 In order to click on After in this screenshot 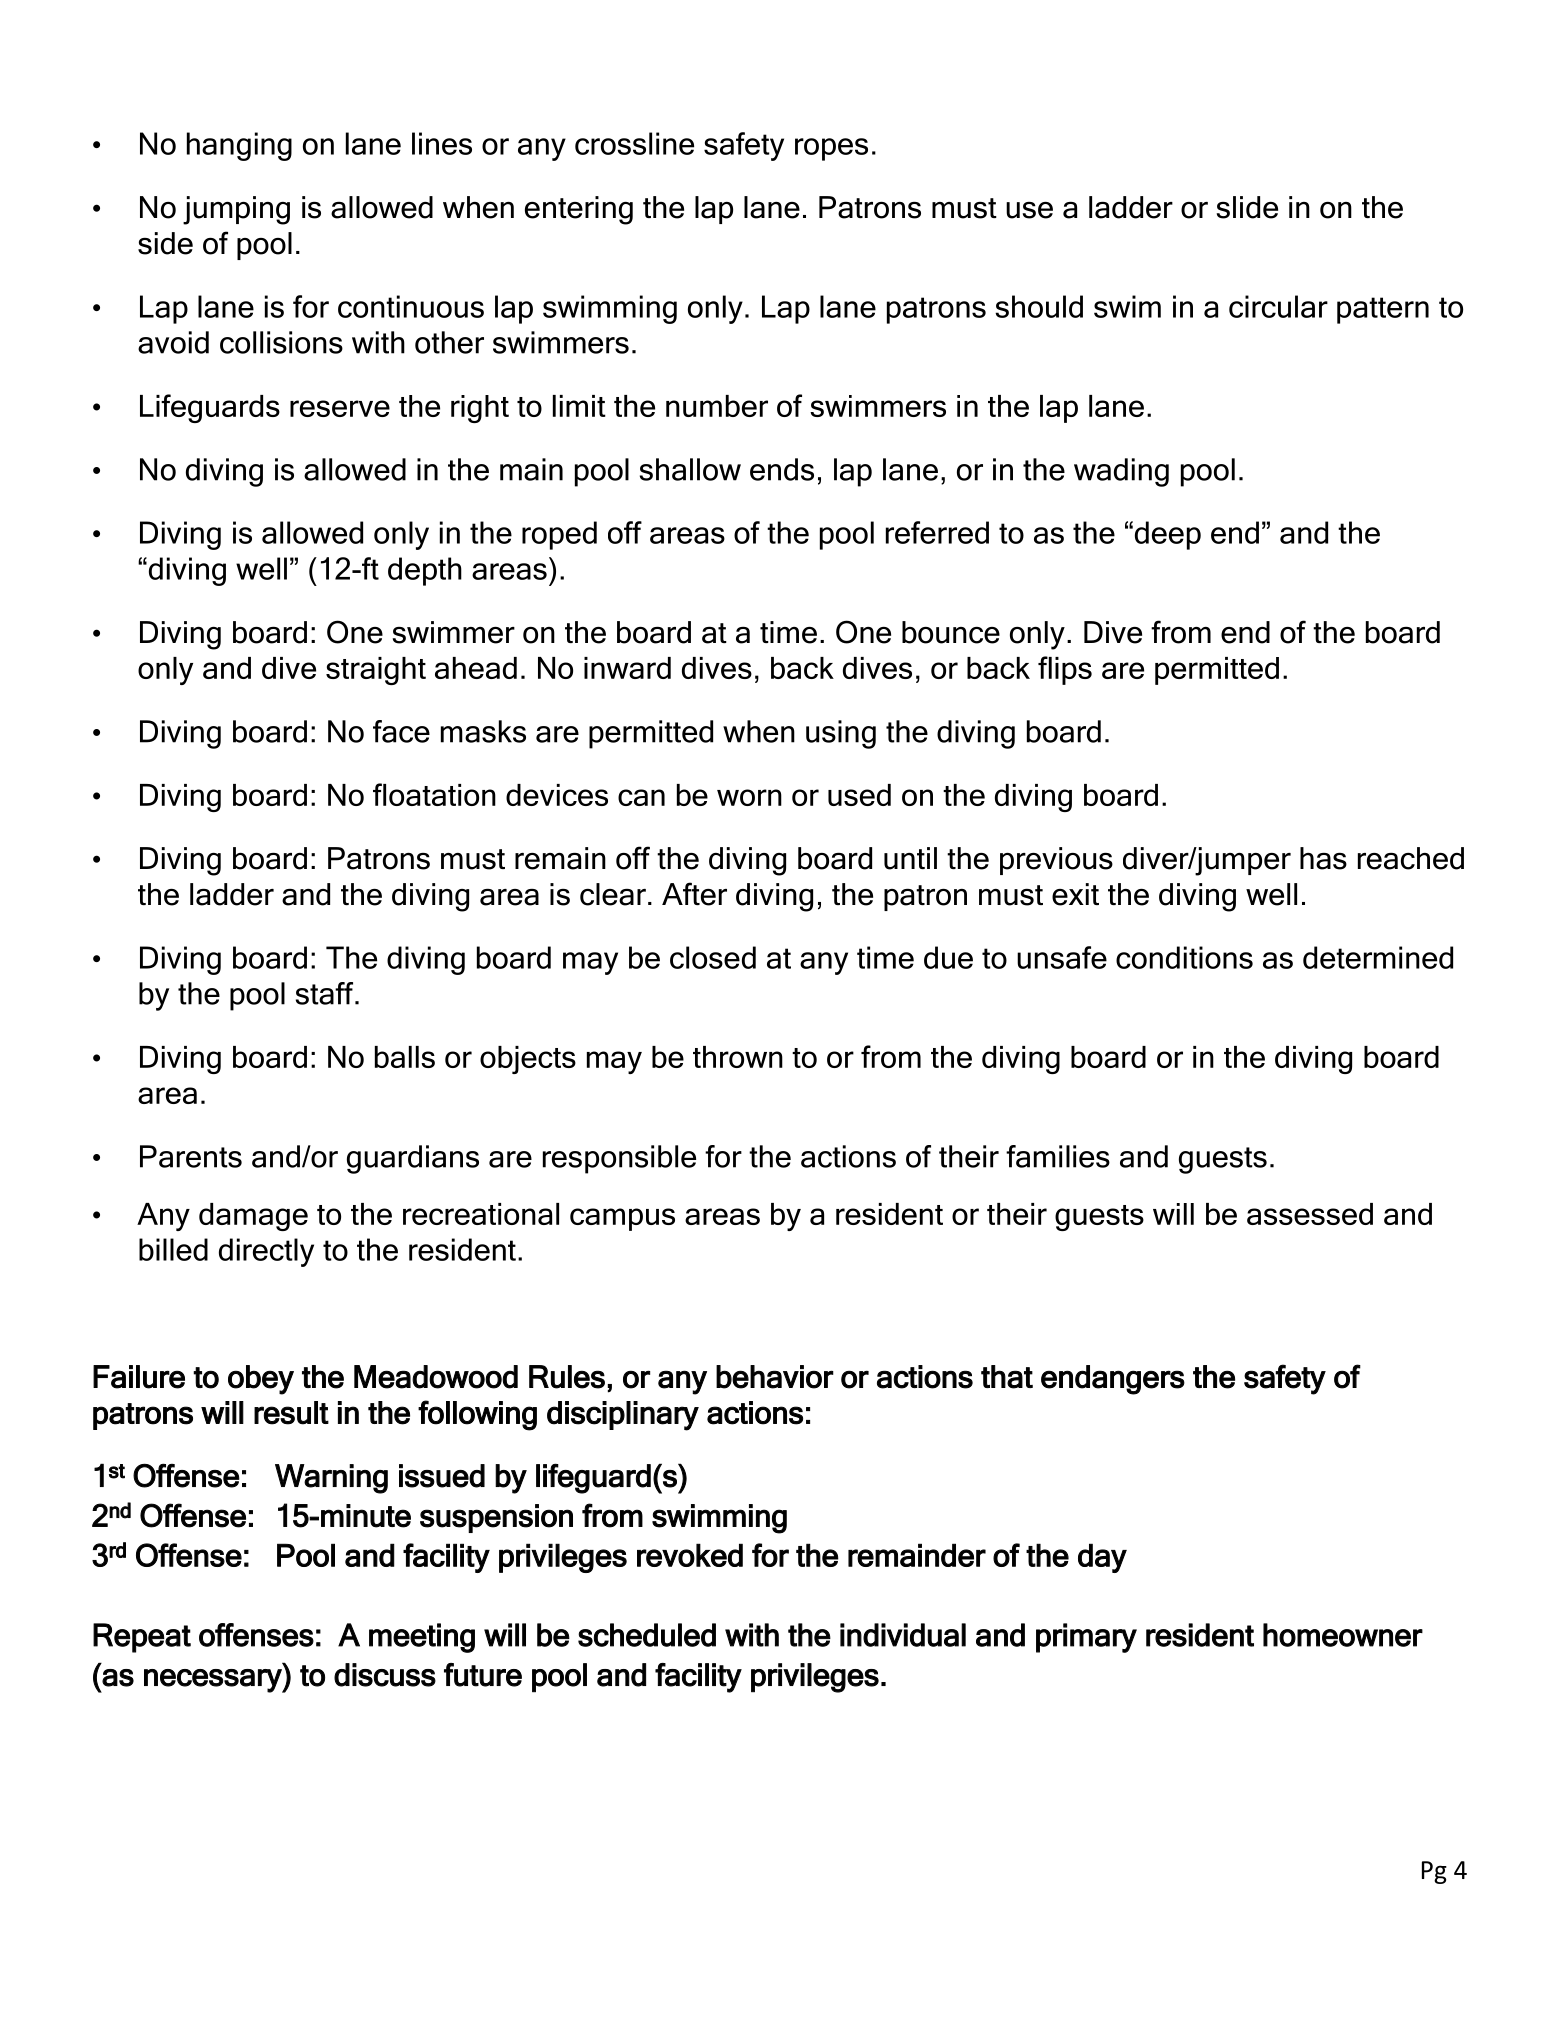, I will do `click(694, 894)`.
